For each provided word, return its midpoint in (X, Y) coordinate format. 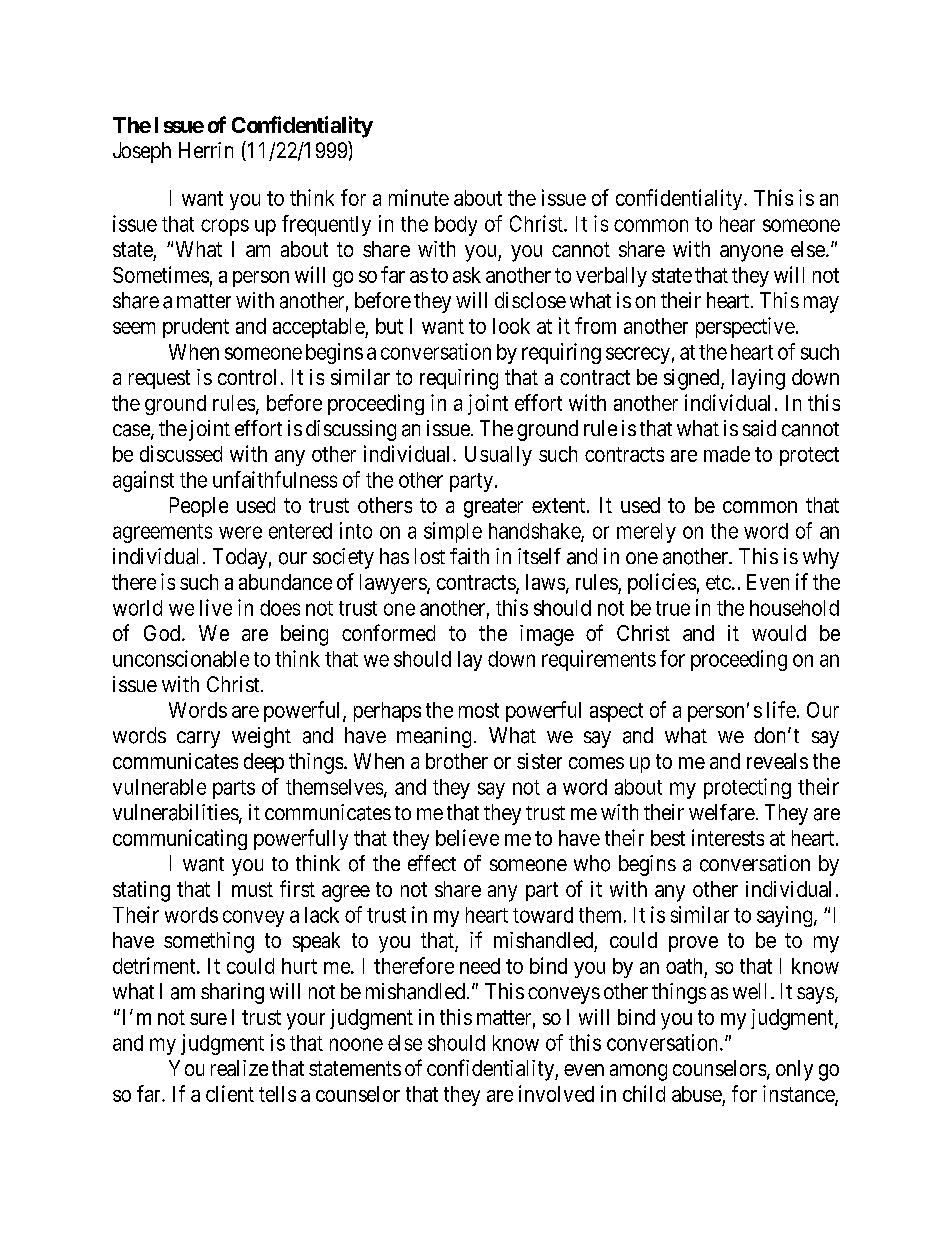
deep (264, 763)
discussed (181, 453)
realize (239, 1068)
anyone (751, 253)
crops (225, 227)
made (727, 454)
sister (539, 761)
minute (419, 197)
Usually (498, 456)
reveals (777, 761)
